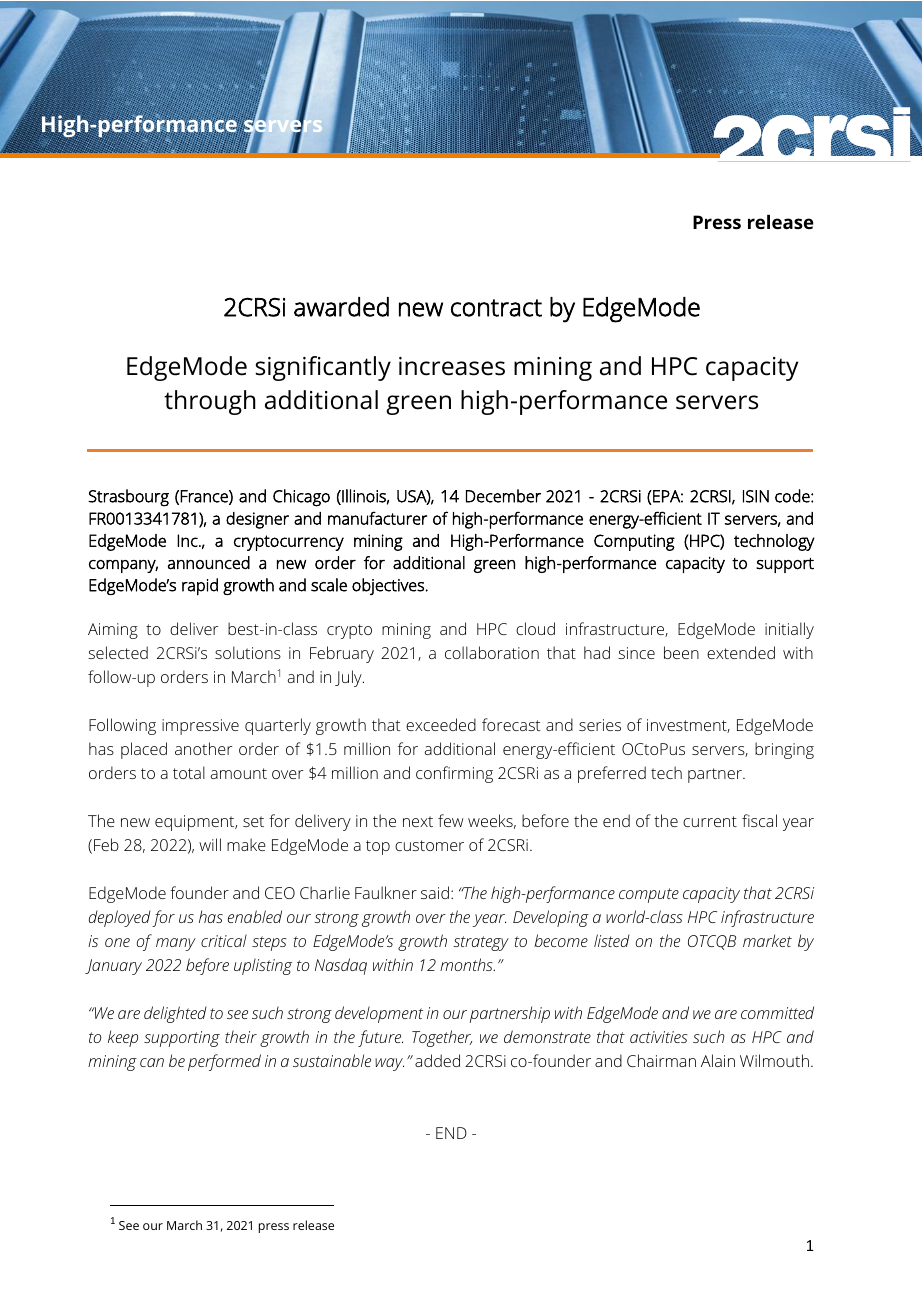  What do you see at coordinates (452, 366) in the screenshot?
I see `increases` at bounding box center [452, 366].
